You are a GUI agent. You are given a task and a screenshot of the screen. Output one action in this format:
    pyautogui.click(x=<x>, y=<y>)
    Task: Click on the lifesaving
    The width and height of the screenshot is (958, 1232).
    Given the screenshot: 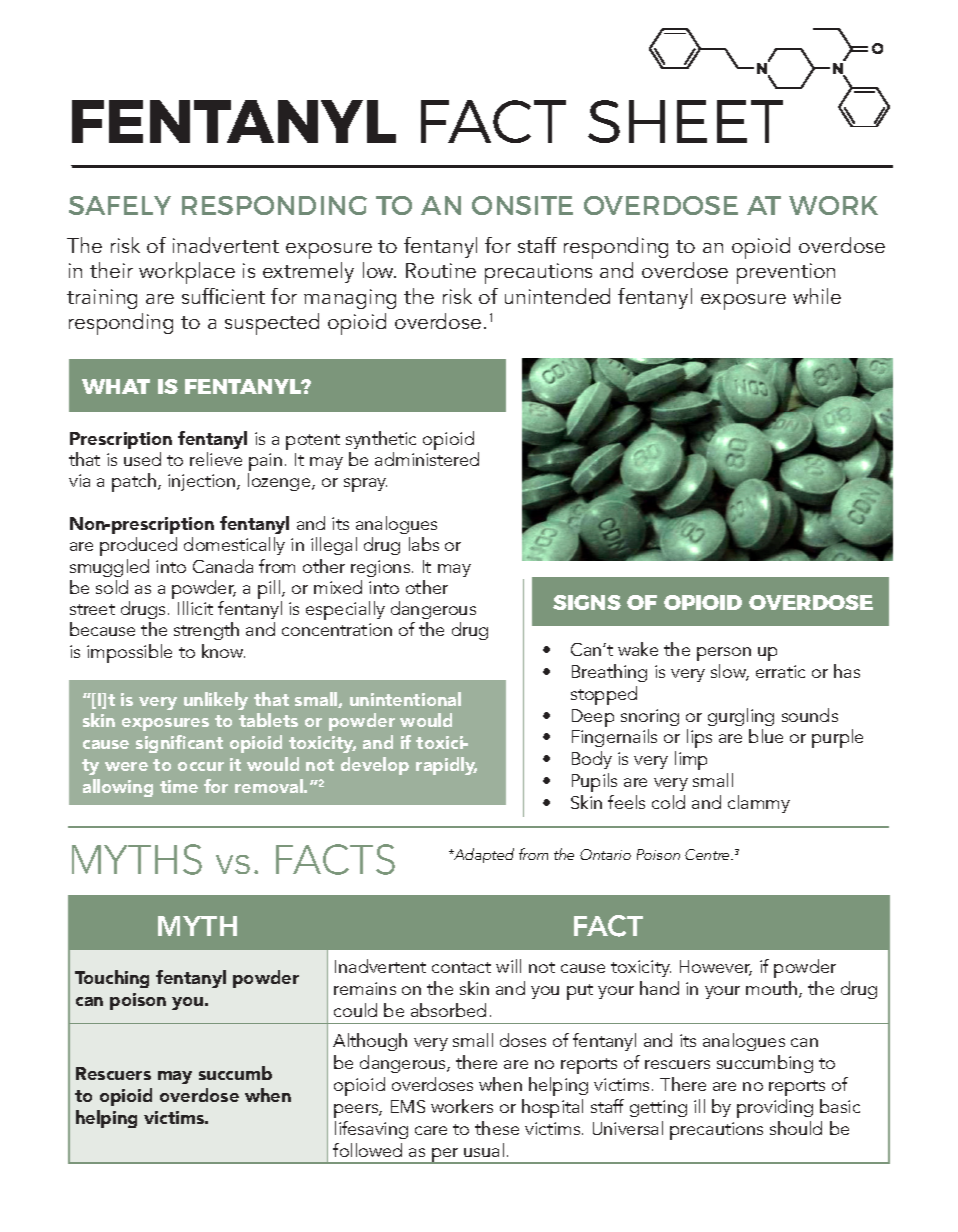 What is the action you would take?
    pyautogui.click(x=371, y=1130)
